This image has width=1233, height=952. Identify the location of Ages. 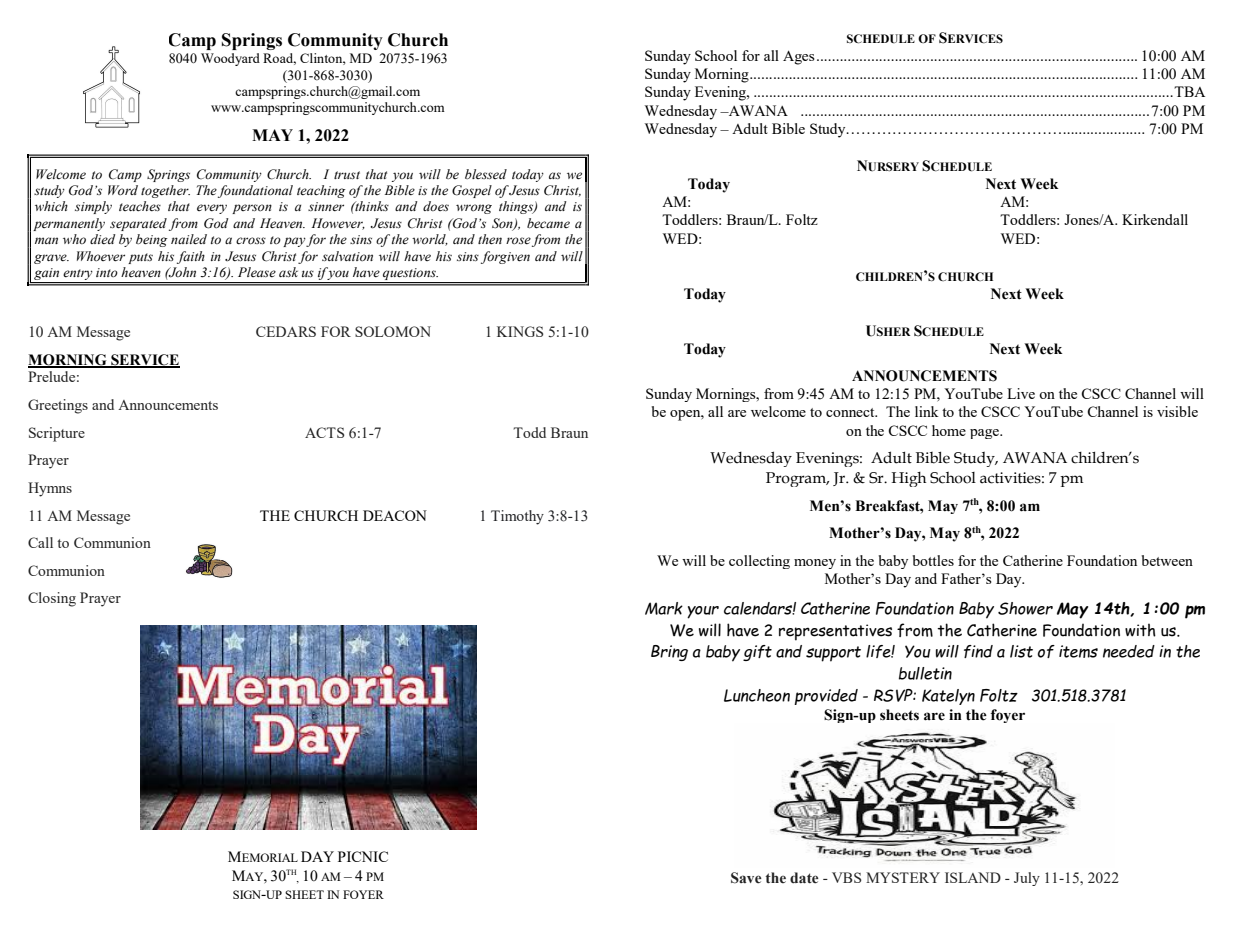
(799, 58).
